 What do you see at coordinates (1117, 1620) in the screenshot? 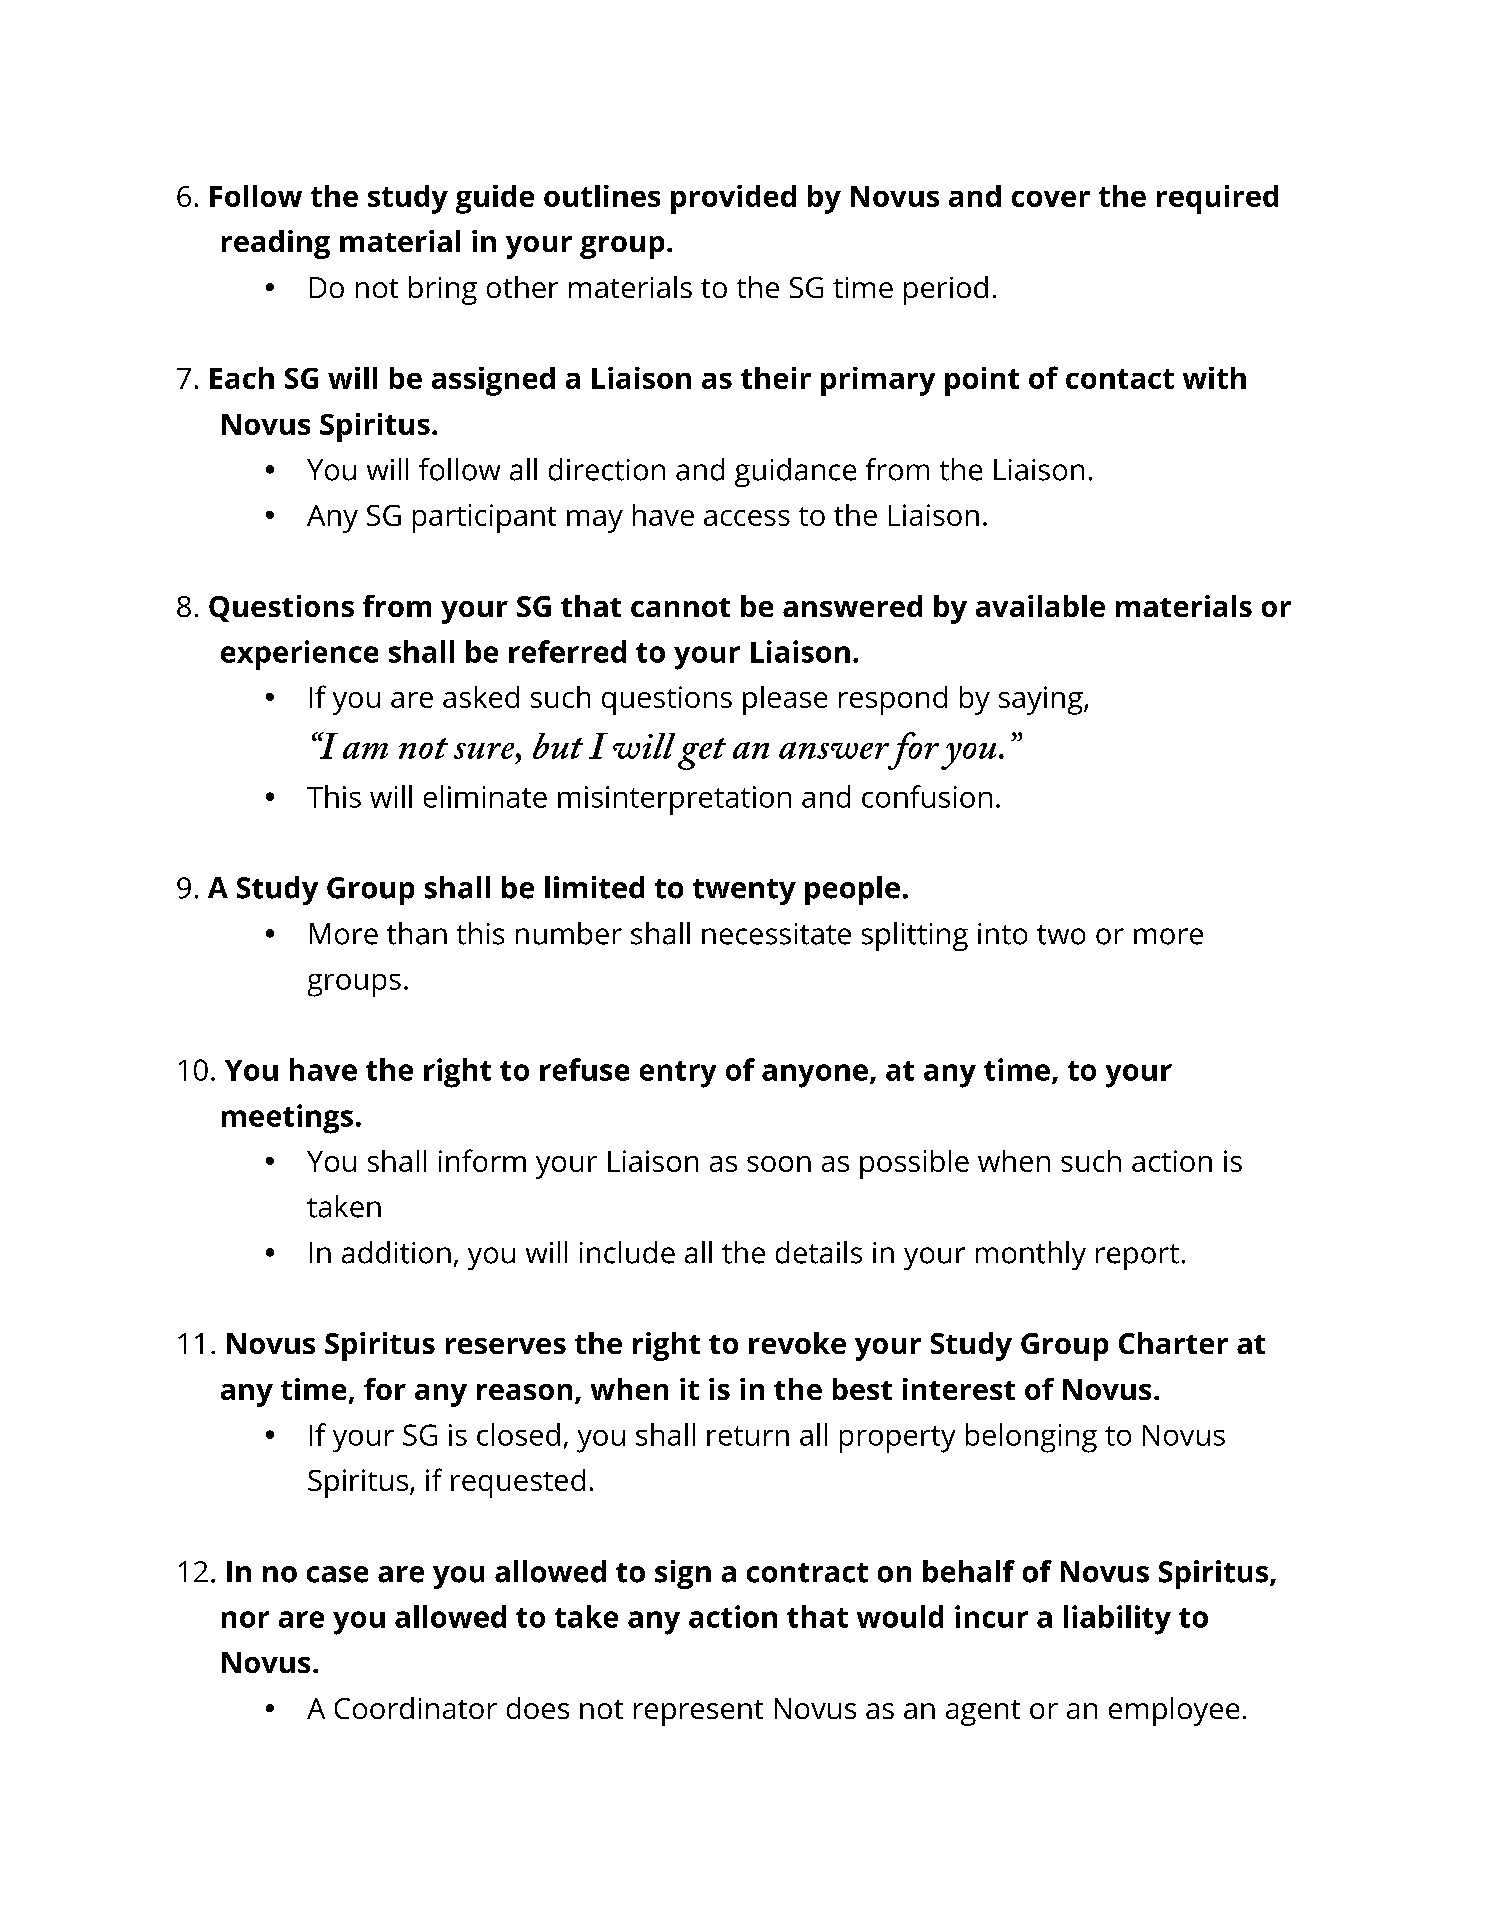
I see `liability` at bounding box center [1117, 1620].
